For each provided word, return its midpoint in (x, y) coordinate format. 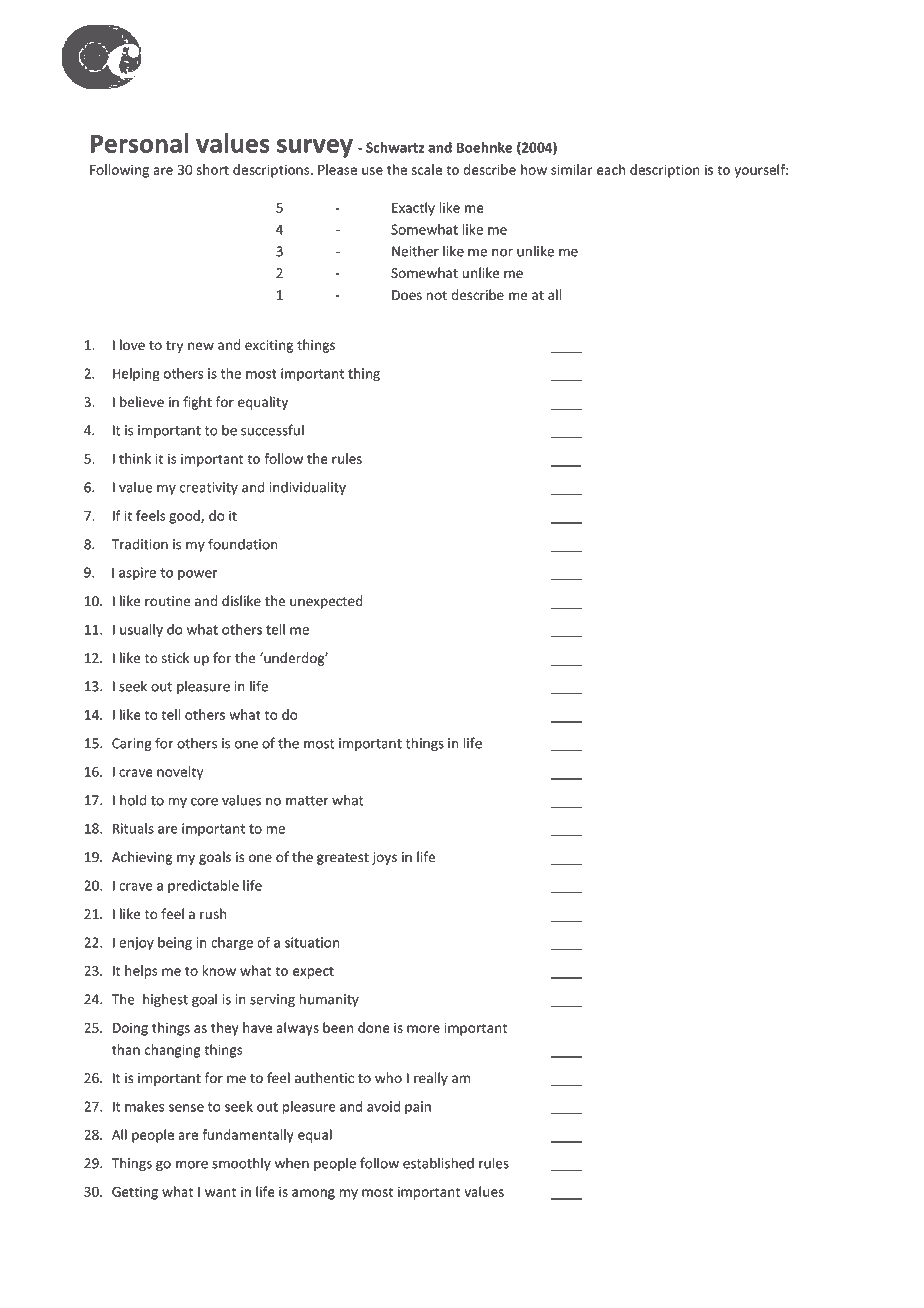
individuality (308, 488)
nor (502, 253)
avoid (383, 1106)
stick (175, 657)
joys (384, 858)
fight (197, 403)
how (534, 169)
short (213, 169)
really (431, 1079)
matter (307, 801)
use (372, 171)
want (220, 1192)
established (438, 1163)
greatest (343, 859)
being (175, 944)
